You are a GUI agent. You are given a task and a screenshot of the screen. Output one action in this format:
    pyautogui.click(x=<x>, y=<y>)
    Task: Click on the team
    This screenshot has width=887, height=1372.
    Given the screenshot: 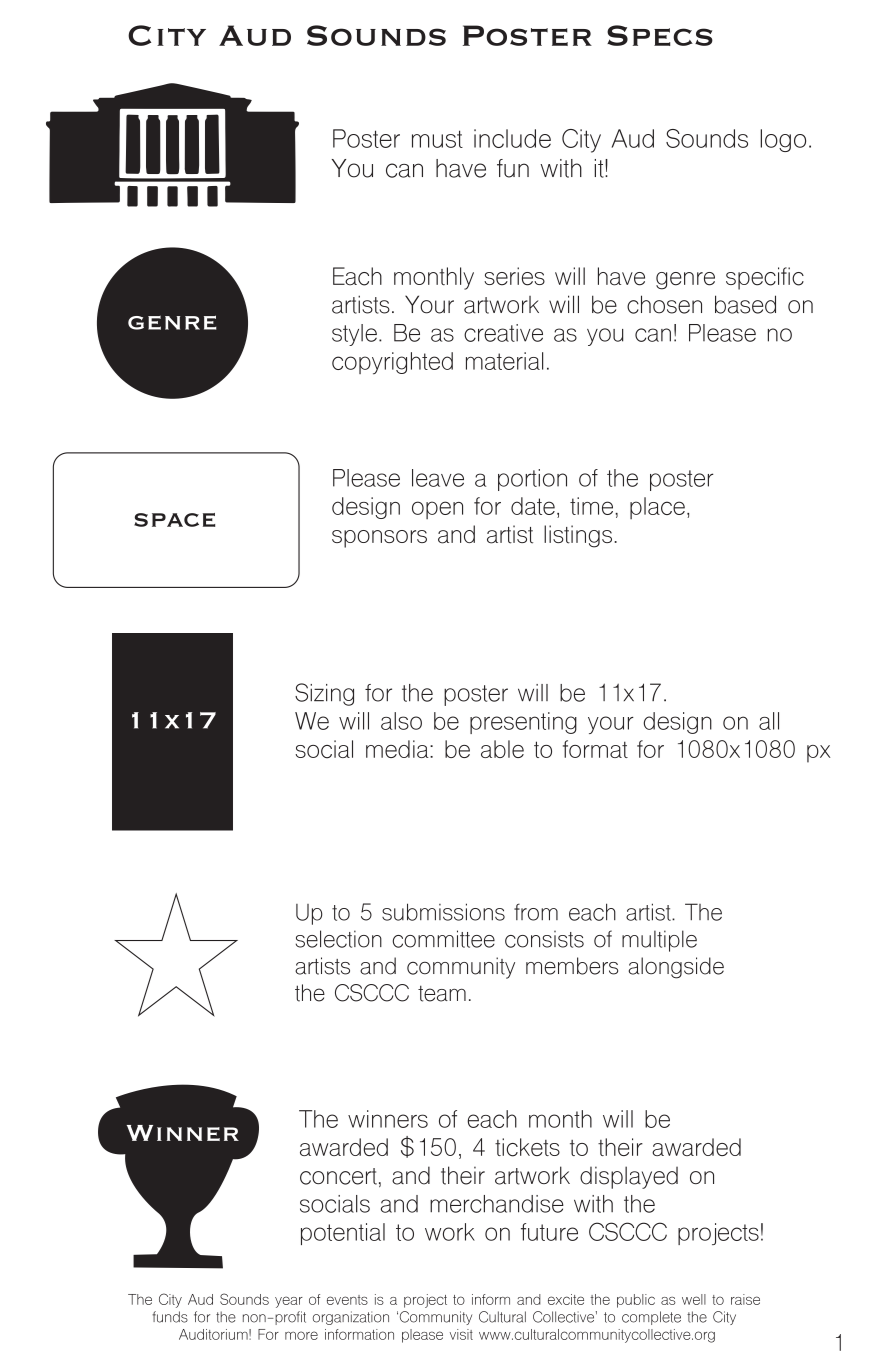 What is the action you would take?
    pyautogui.click(x=442, y=993)
